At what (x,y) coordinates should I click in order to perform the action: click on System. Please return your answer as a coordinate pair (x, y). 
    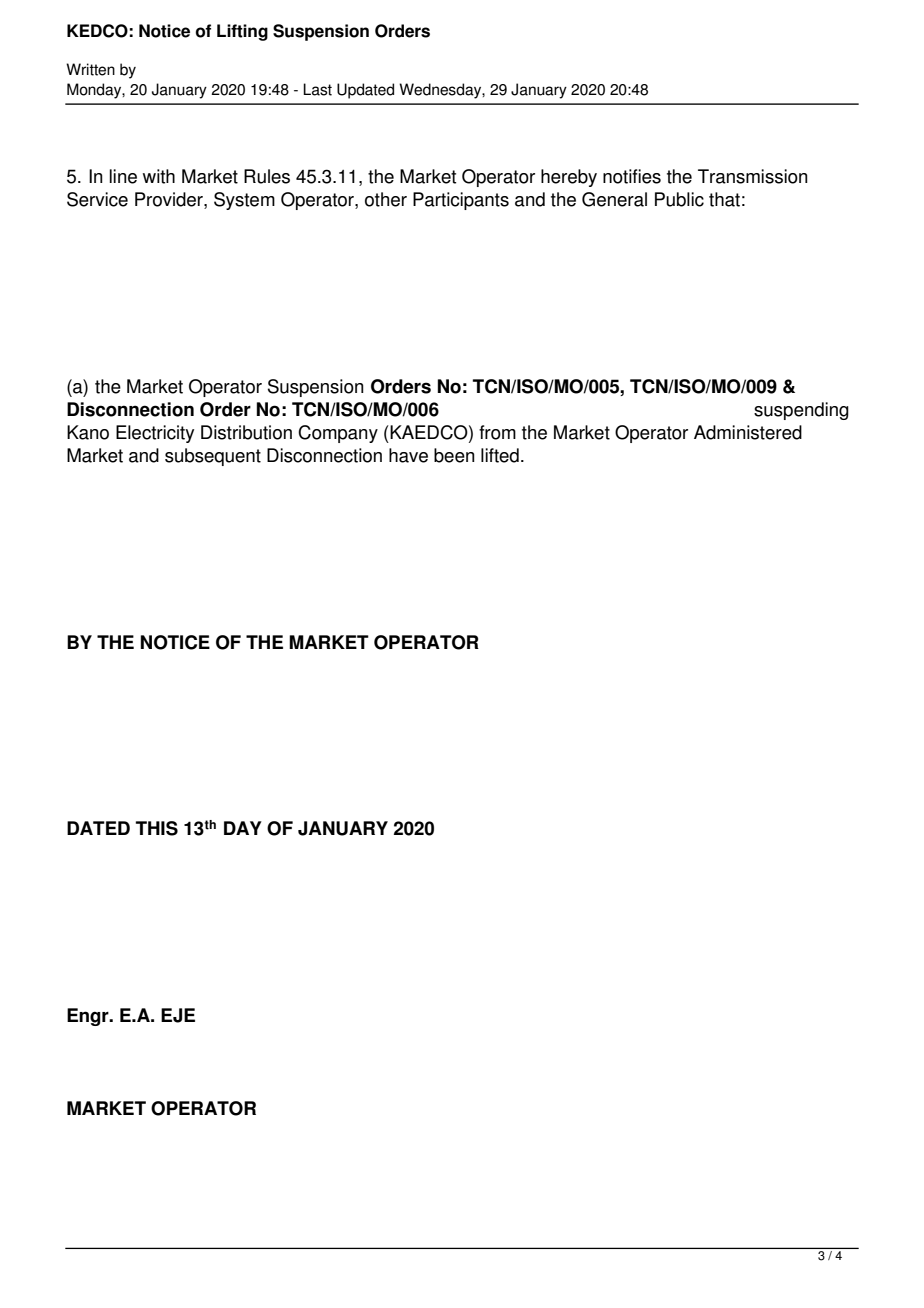
    Looking at the image, I should click on (244, 201).
